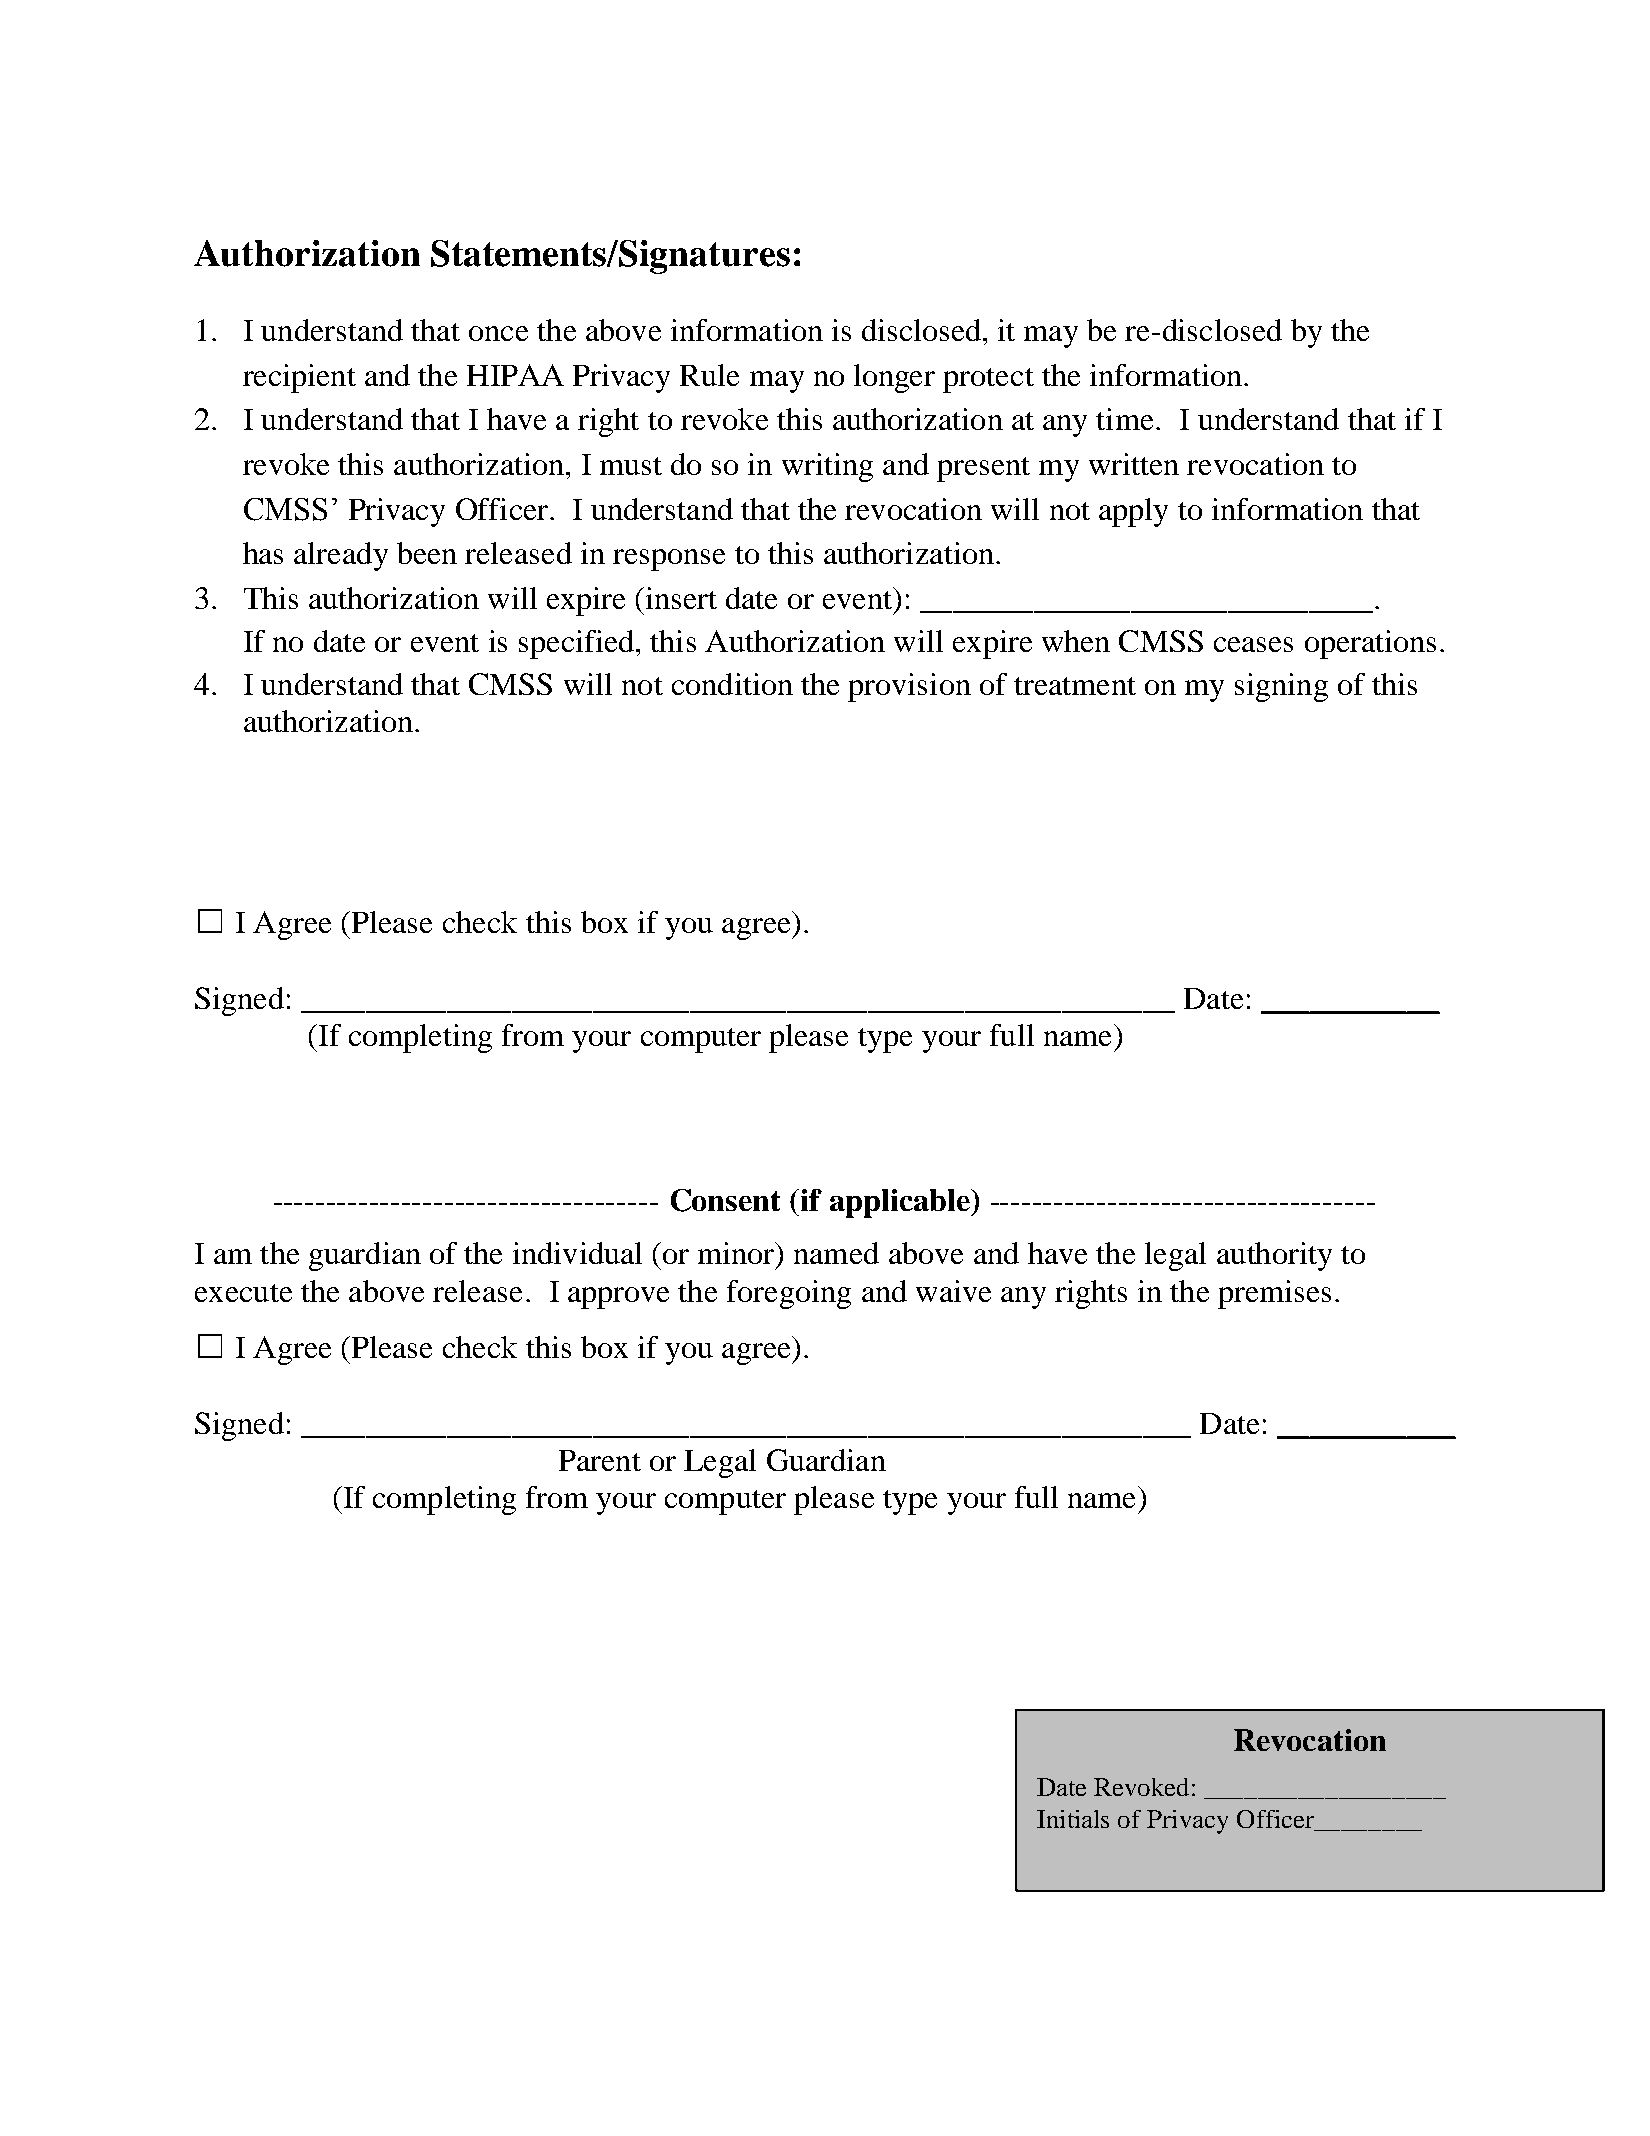 Image resolution: width=1650 pixels, height=2136 pixels. What do you see at coordinates (600, 1460) in the image?
I see `Parent` at bounding box center [600, 1460].
